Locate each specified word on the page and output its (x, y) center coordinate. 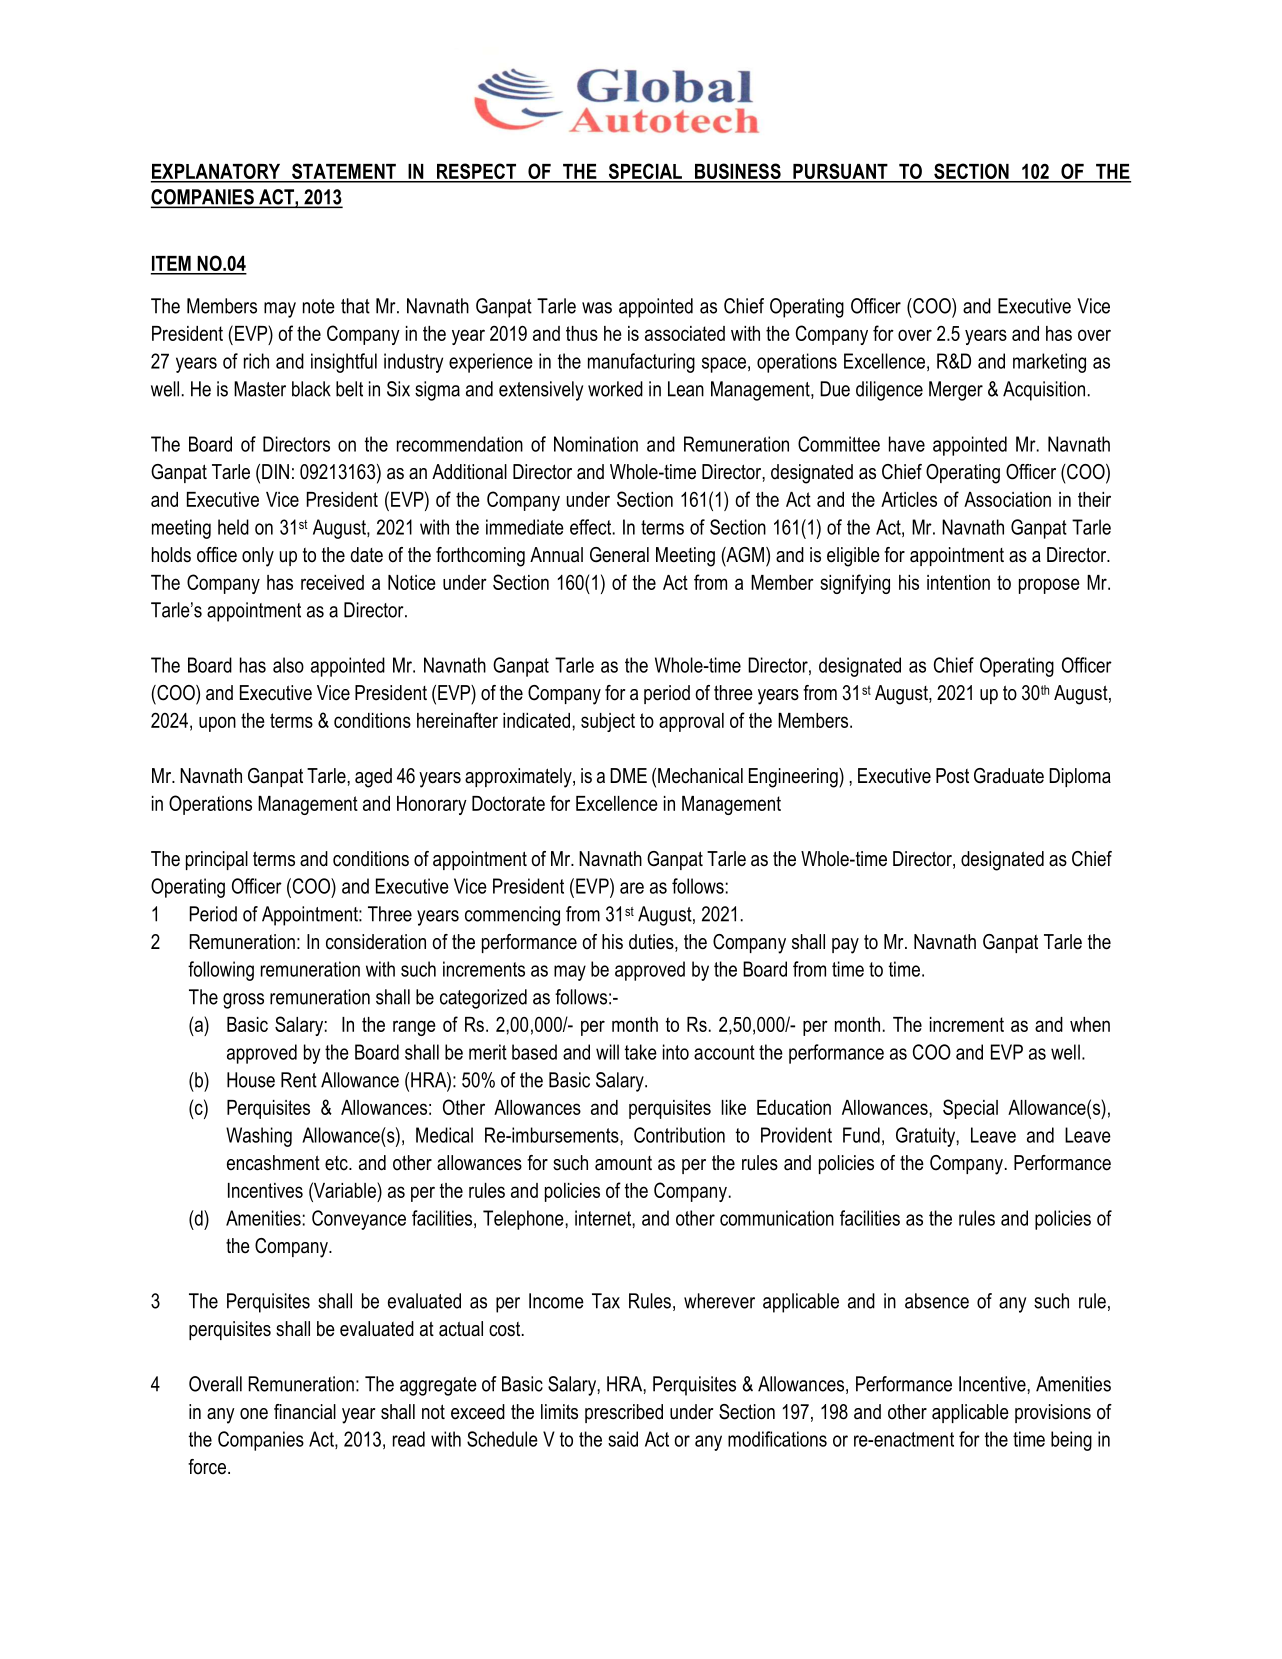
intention (958, 582)
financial (305, 1412)
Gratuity (926, 1137)
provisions (1053, 1413)
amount (623, 1163)
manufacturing (641, 363)
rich (256, 361)
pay (845, 946)
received (332, 582)
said (623, 1439)
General (619, 555)
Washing (259, 1137)
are (632, 888)
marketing (1049, 363)
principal (217, 860)
